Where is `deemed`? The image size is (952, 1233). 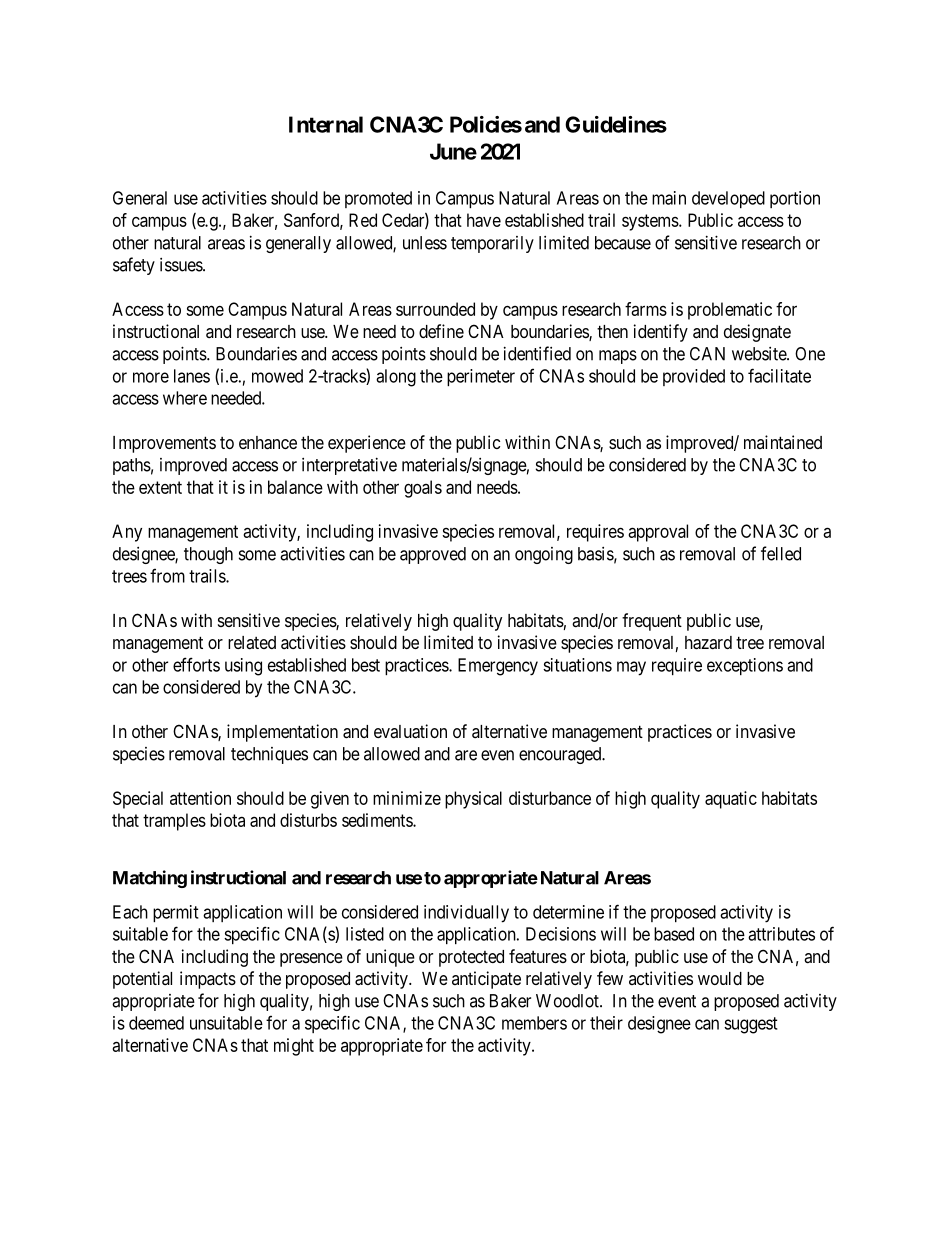
deemed is located at coordinates (156, 1023).
